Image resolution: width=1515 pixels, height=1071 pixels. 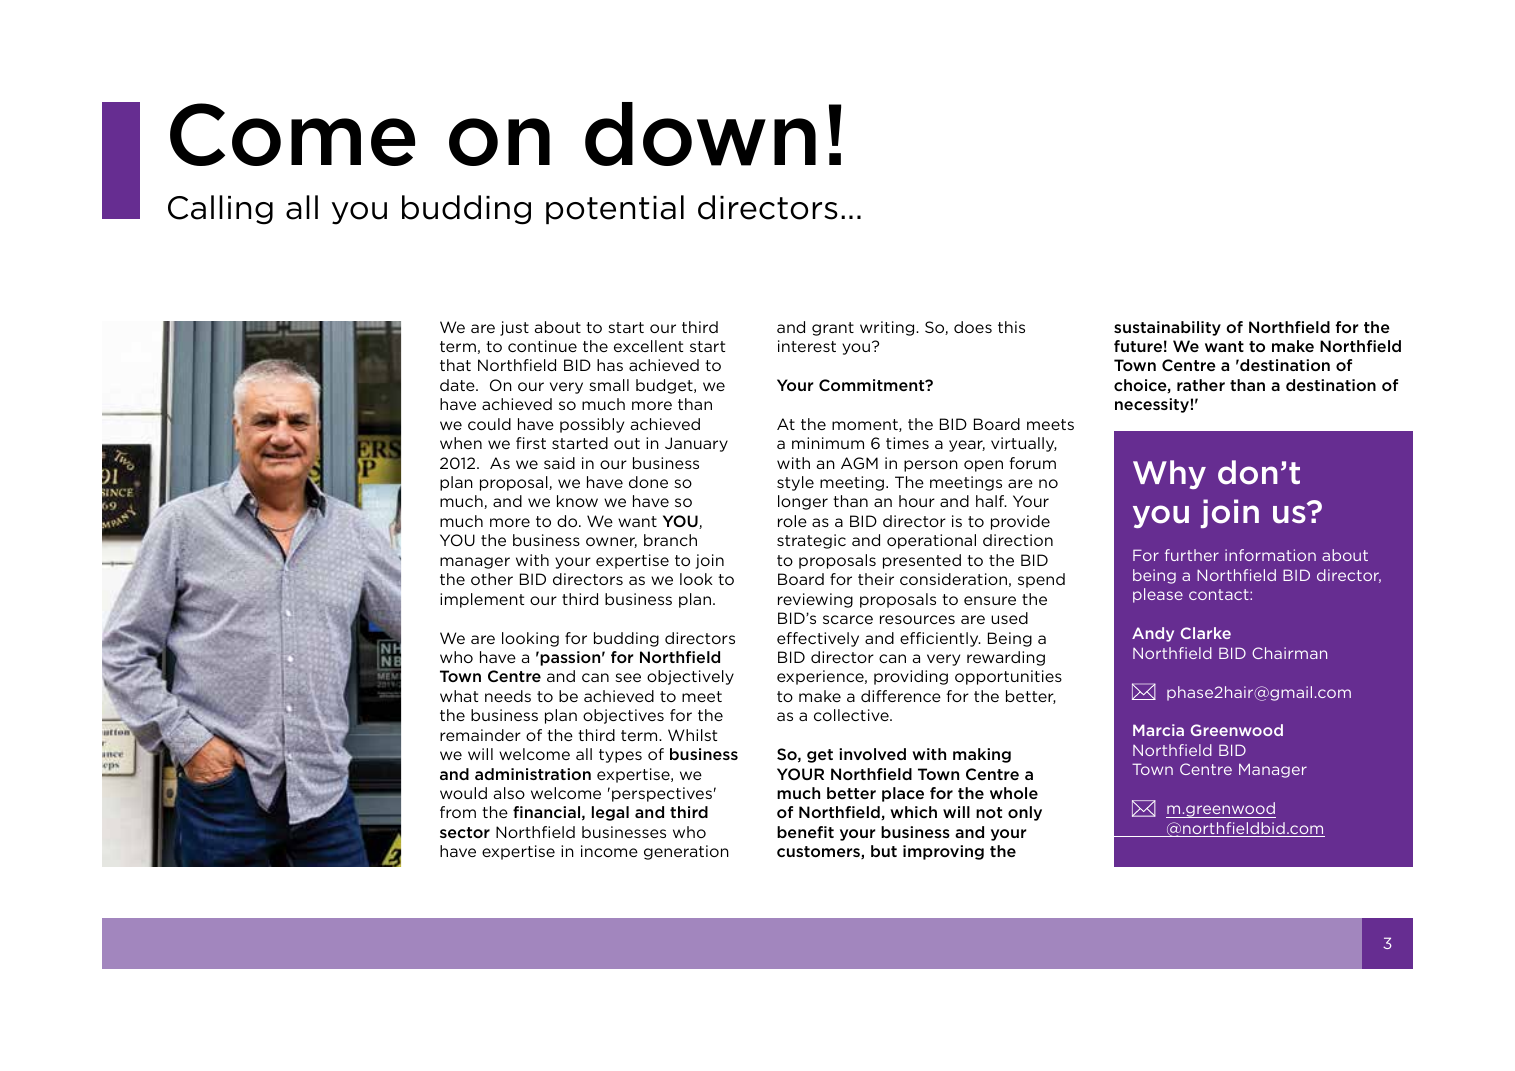 I want to click on Andy, so click(x=1153, y=634).
